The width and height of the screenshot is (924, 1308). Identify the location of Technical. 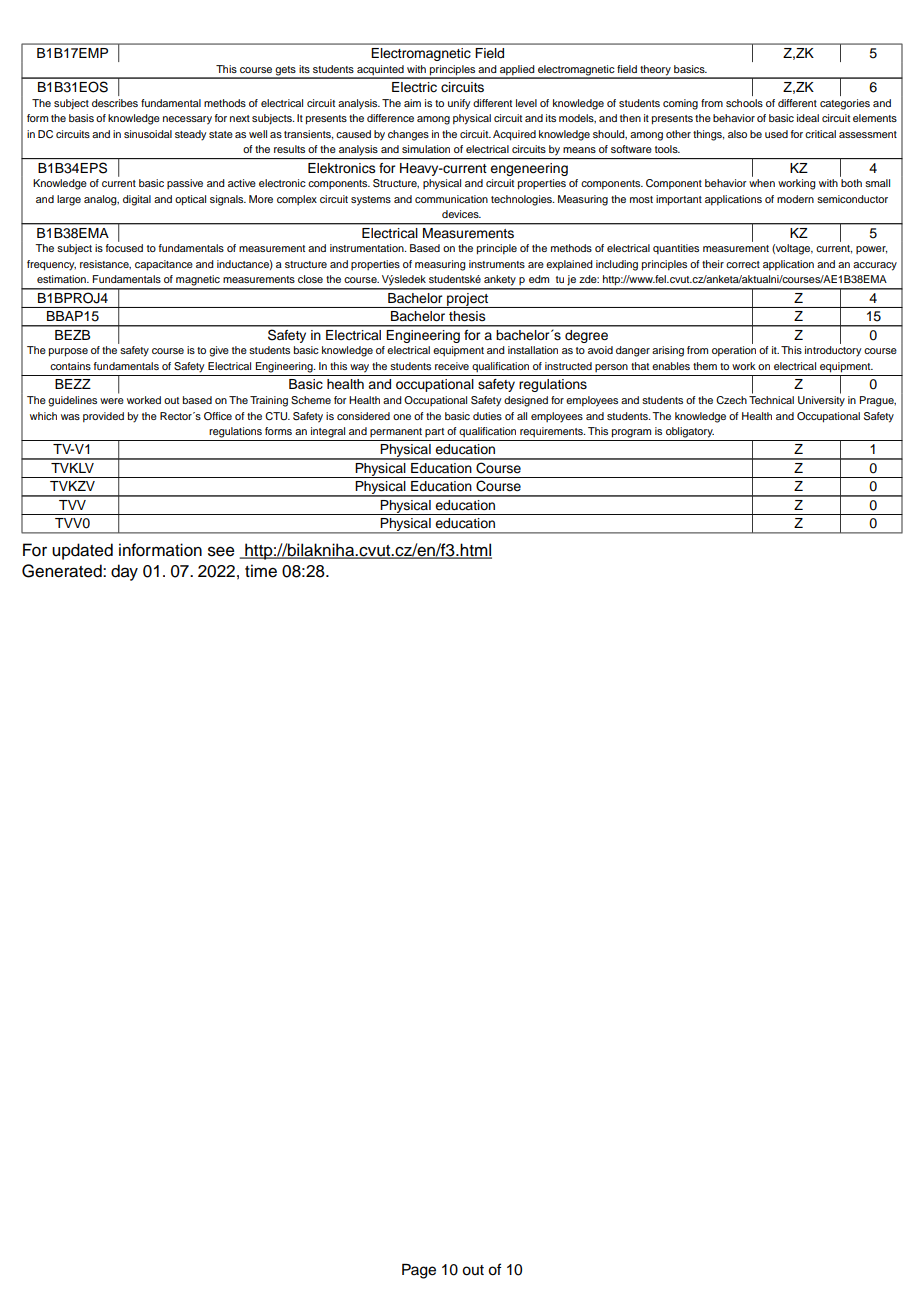
(771, 400).
